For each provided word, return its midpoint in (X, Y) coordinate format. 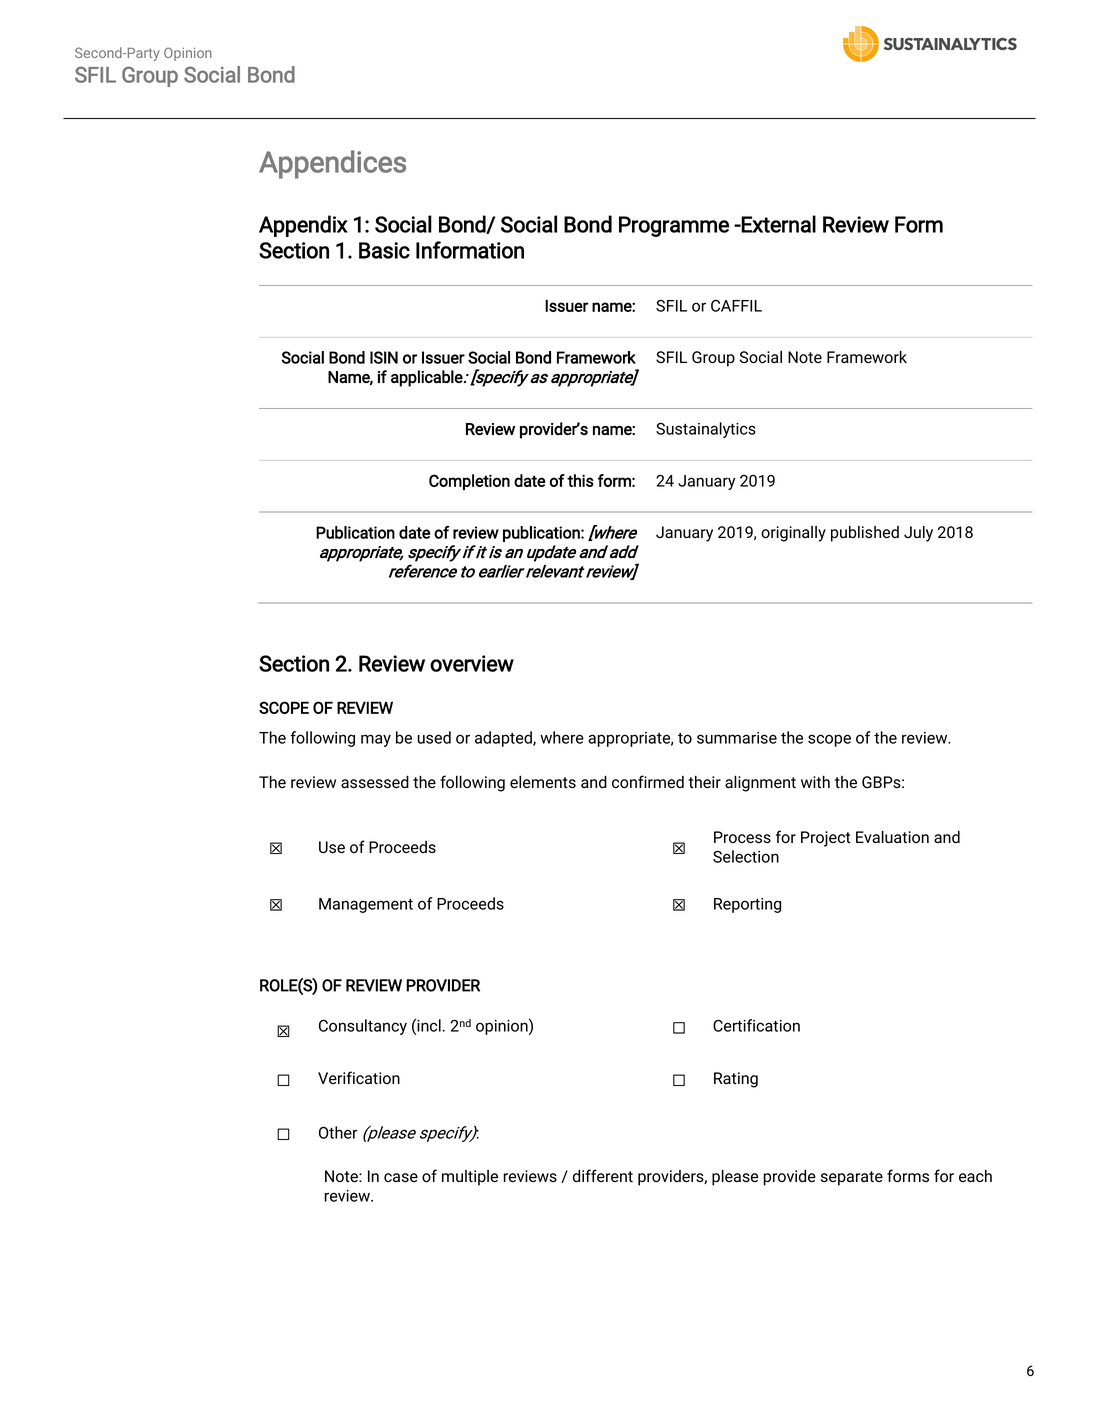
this (580, 480)
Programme (674, 226)
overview (472, 663)
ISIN (384, 357)
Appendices (332, 164)
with (815, 782)
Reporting (747, 905)
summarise (737, 738)
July (918, 534)
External (778, 224)
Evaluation (892, 837)
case (401, 1178)
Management (366, 905)
